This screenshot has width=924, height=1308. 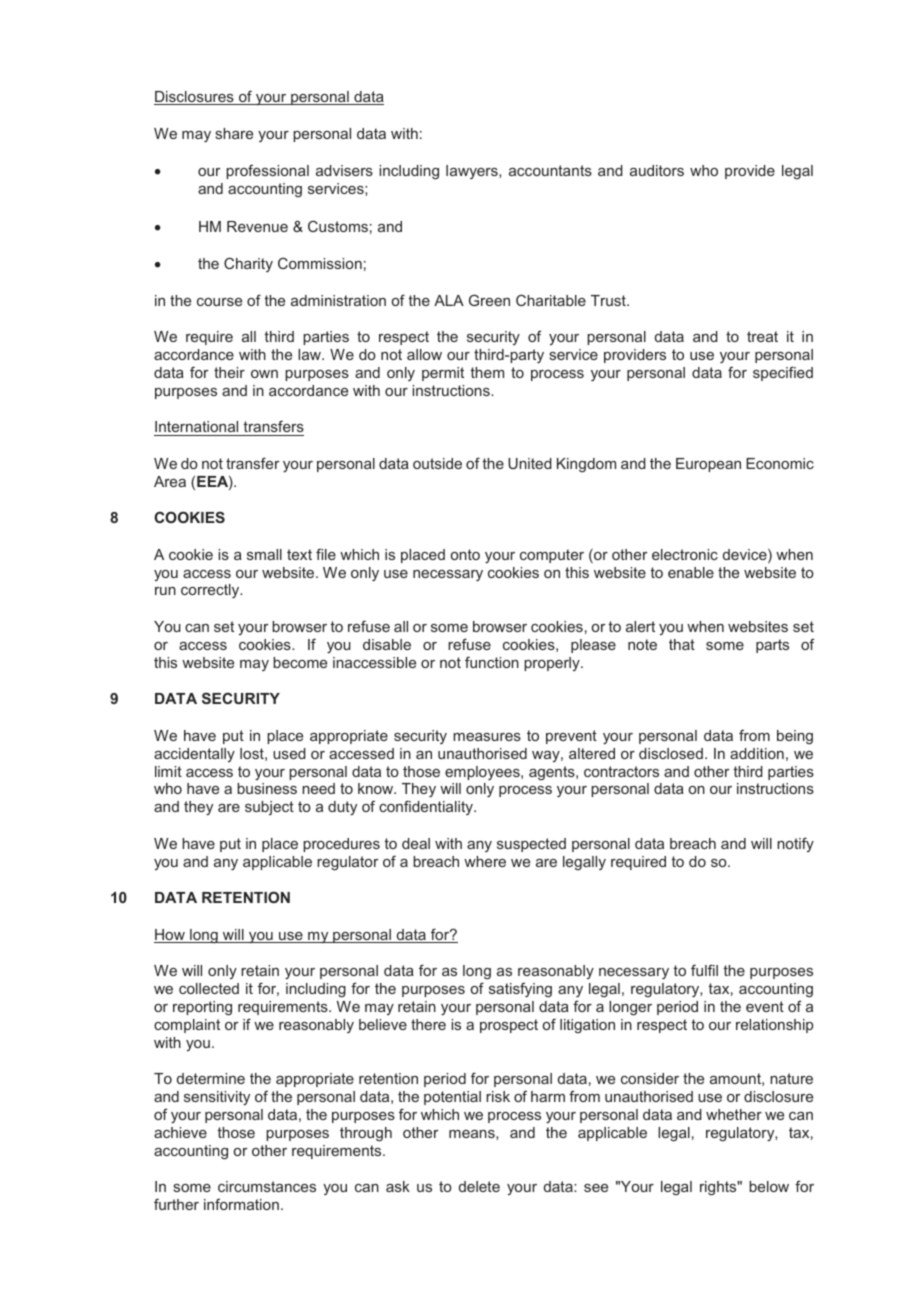 I want to click on where, so click(x=485, y=861).
